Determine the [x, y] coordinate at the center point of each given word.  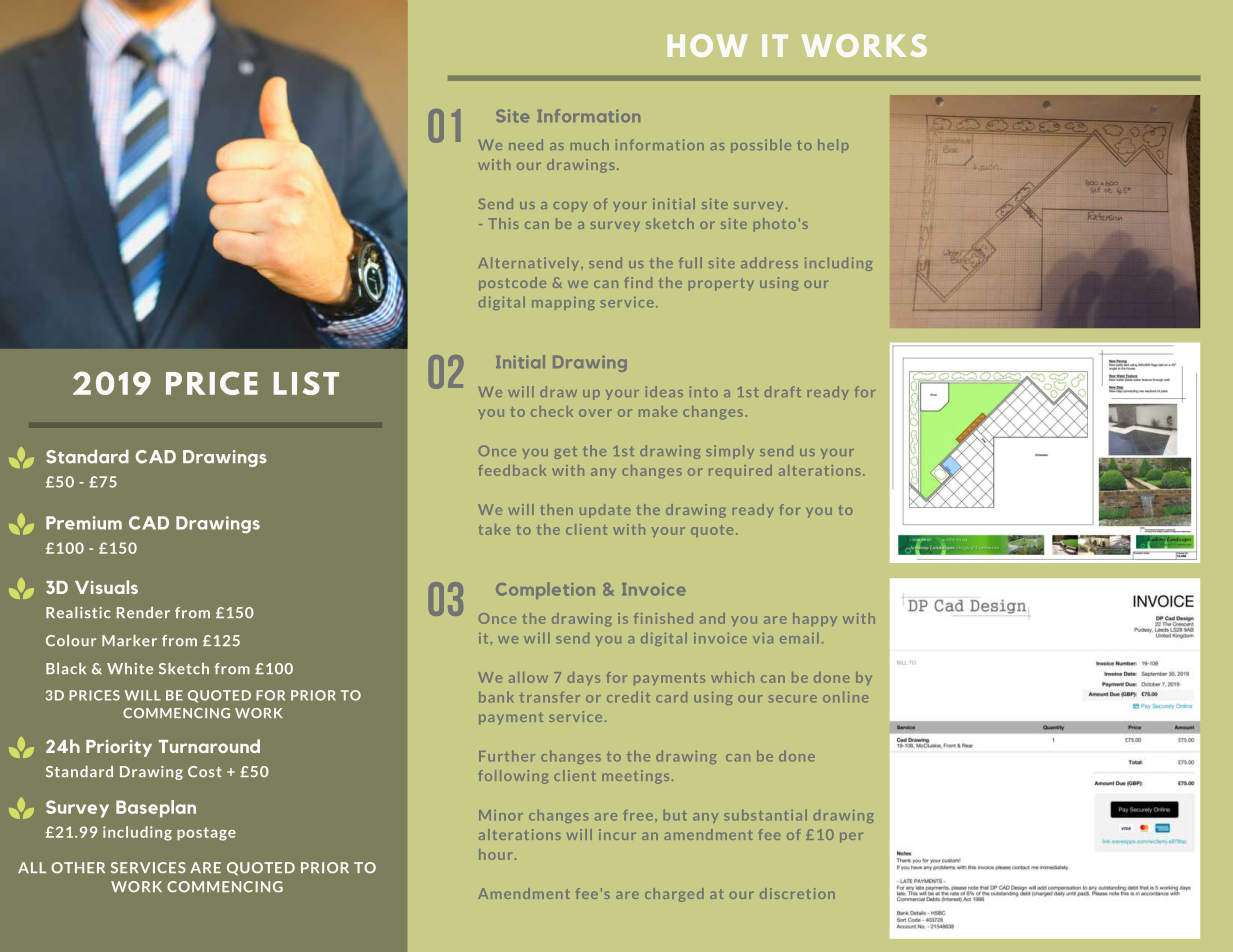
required [740, 471]
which [732, 677]
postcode [512, 284]
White [130, 668]
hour [496, 854]
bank [496, 697]
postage [206, 834]
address [769, 262]
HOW [707, 45]
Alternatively [530, 264]
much [590, 144]
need [526, 144]
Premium [84, 523]
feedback [512, 470]
